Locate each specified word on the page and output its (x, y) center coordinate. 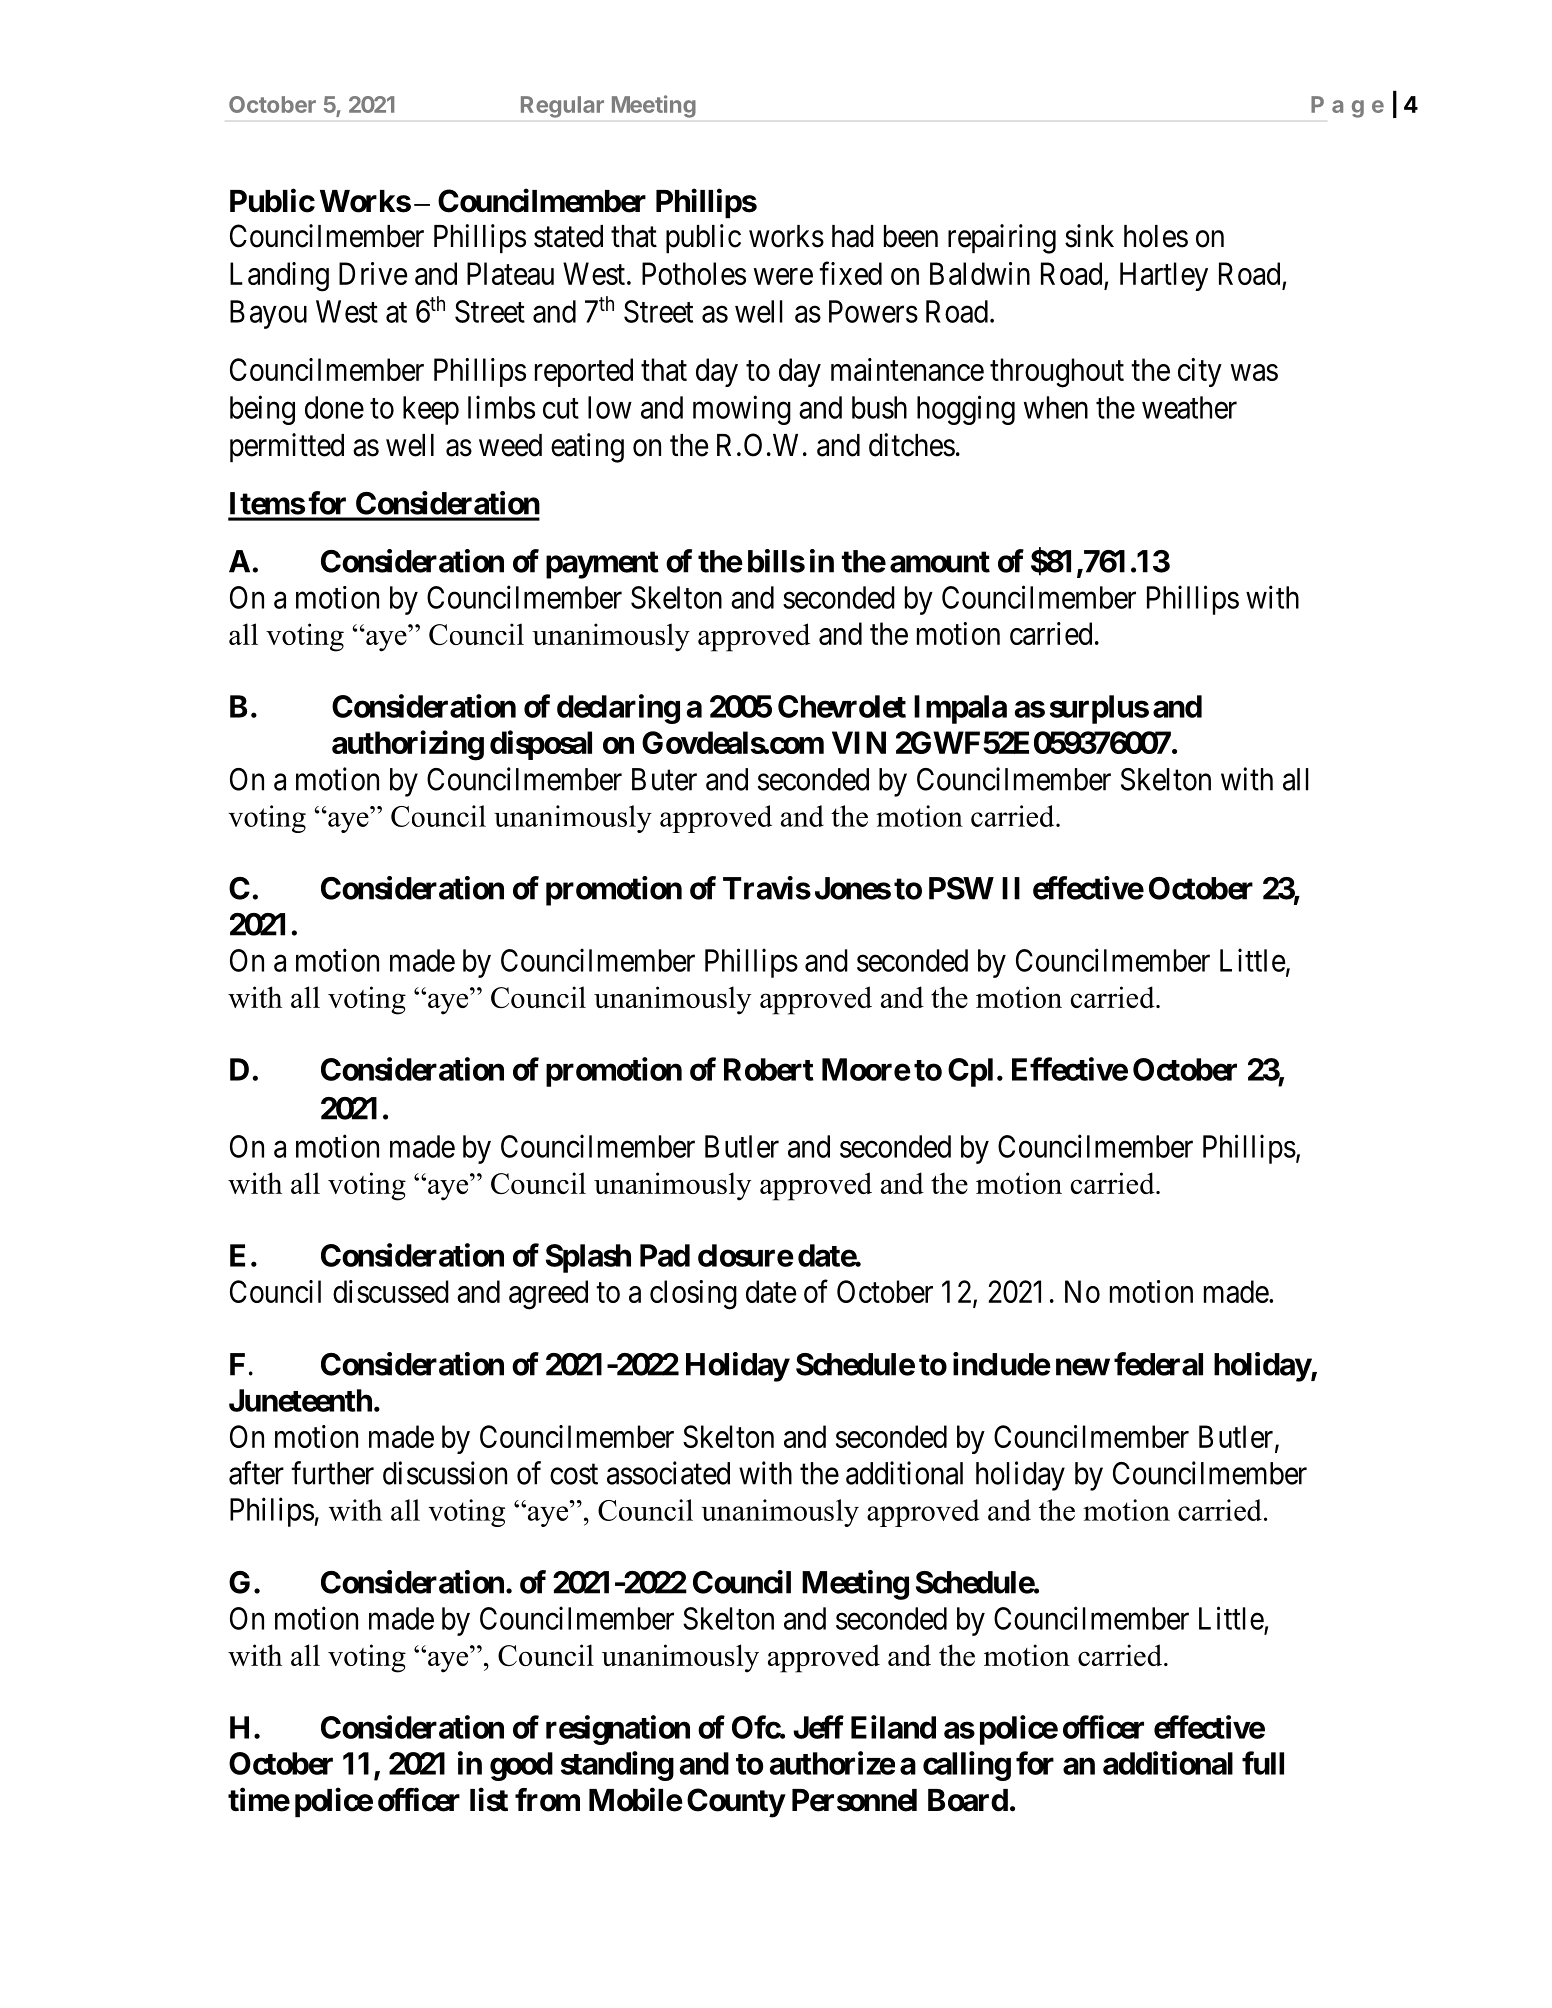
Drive (373, 273)
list (489, 1800)
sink (1089, 236)
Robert (769, 1069)
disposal (541, 745)
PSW (961, 888)
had (853, 236)
